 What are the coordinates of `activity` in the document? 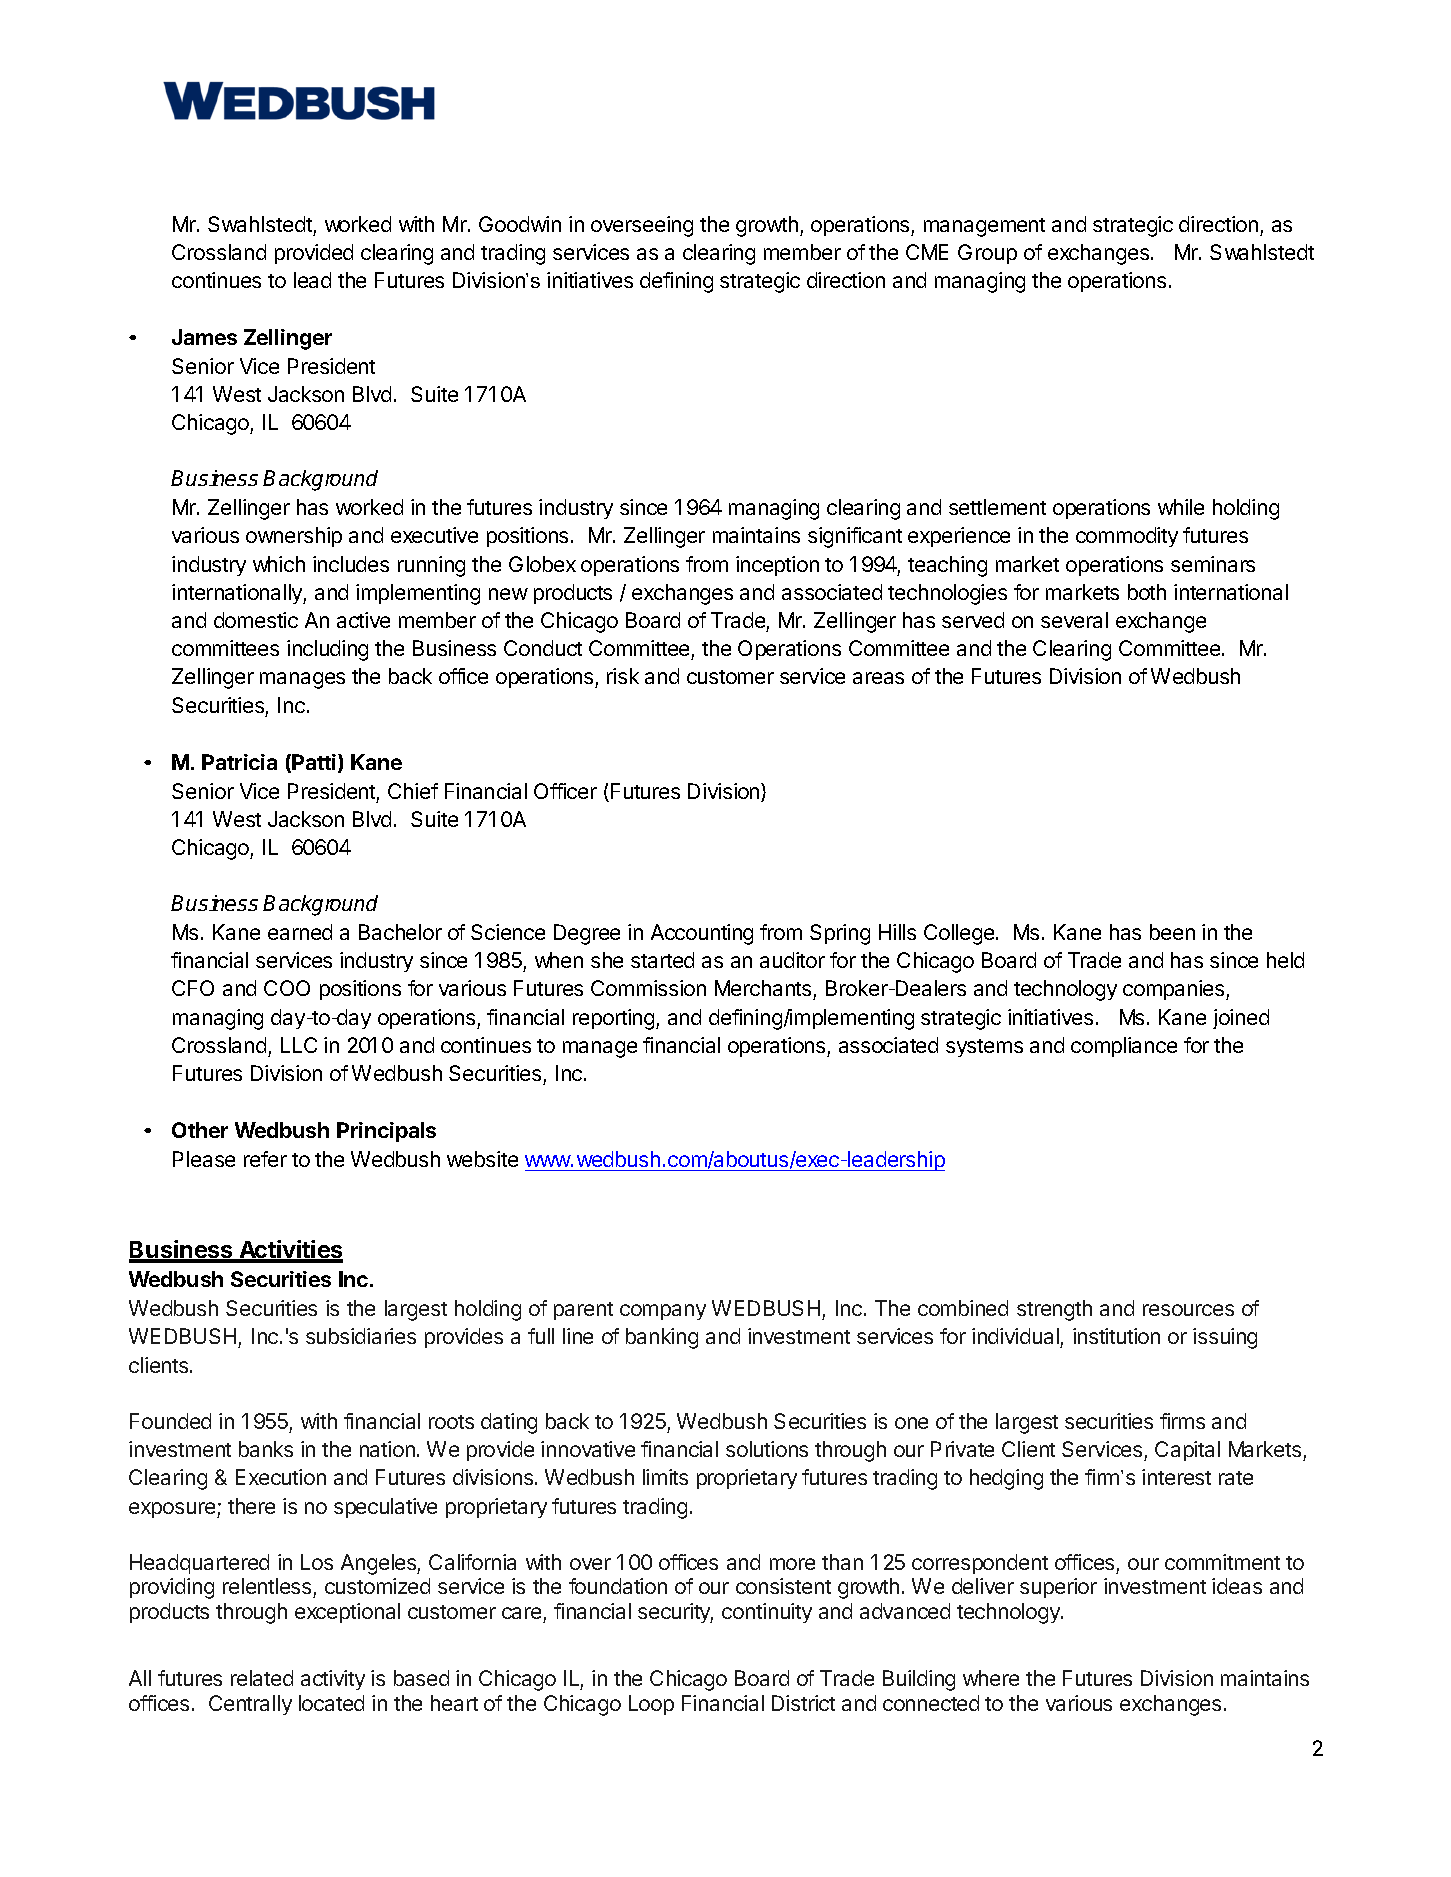 It's located at (333, 1680).
